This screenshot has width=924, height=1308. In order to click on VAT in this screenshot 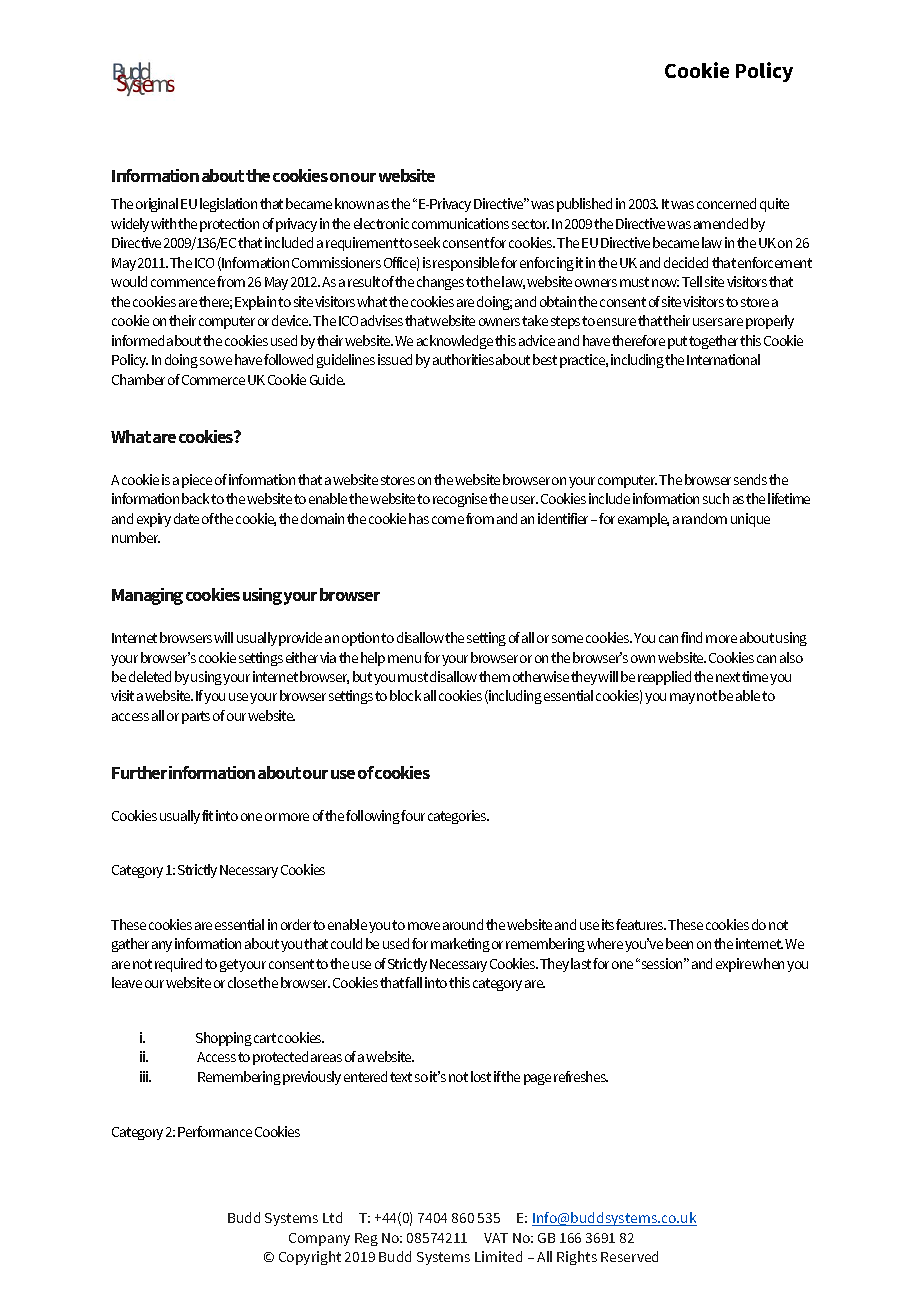, I will do `click(496, 1238)`.
